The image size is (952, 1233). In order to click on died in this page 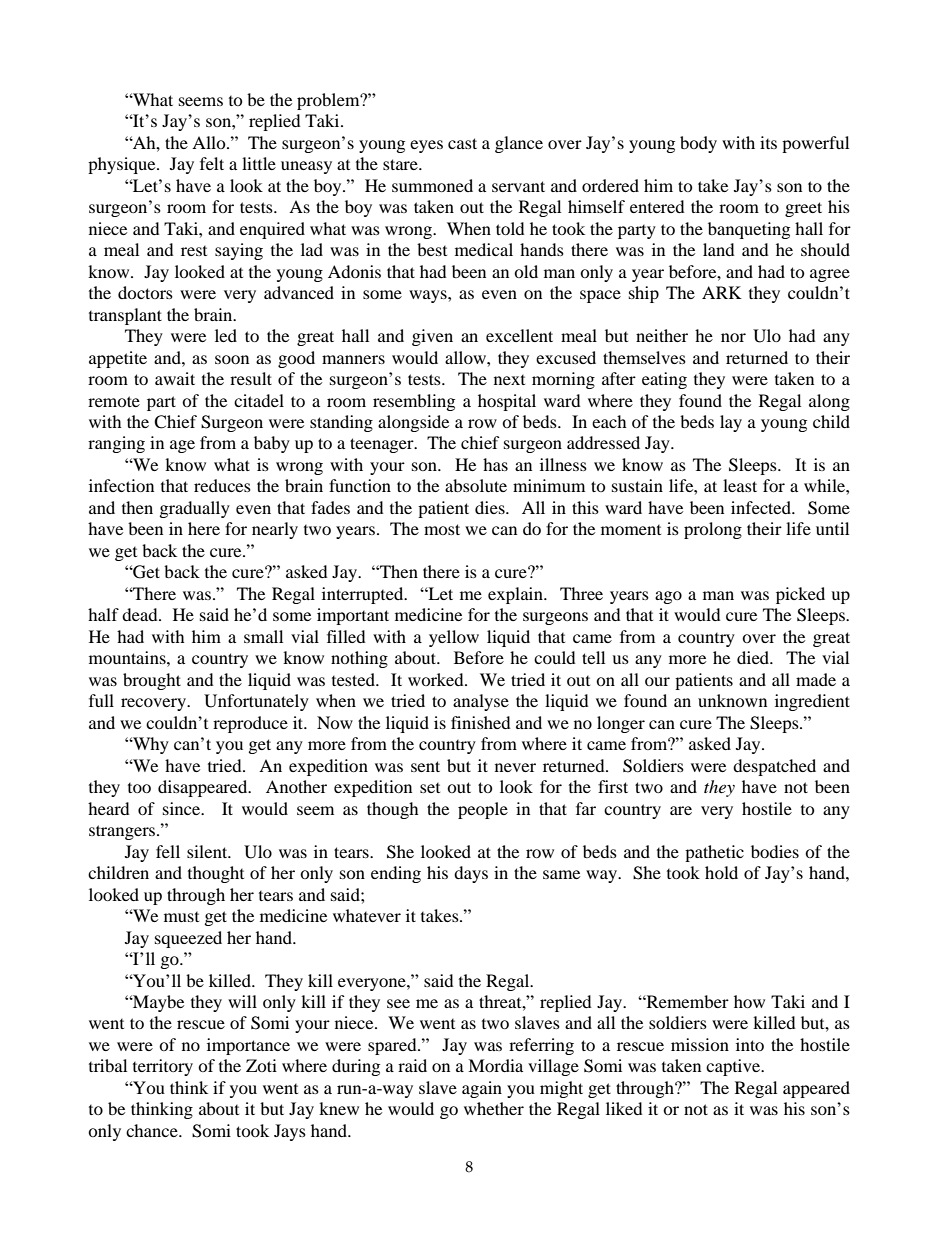, I will do `click(754, 657)`.
